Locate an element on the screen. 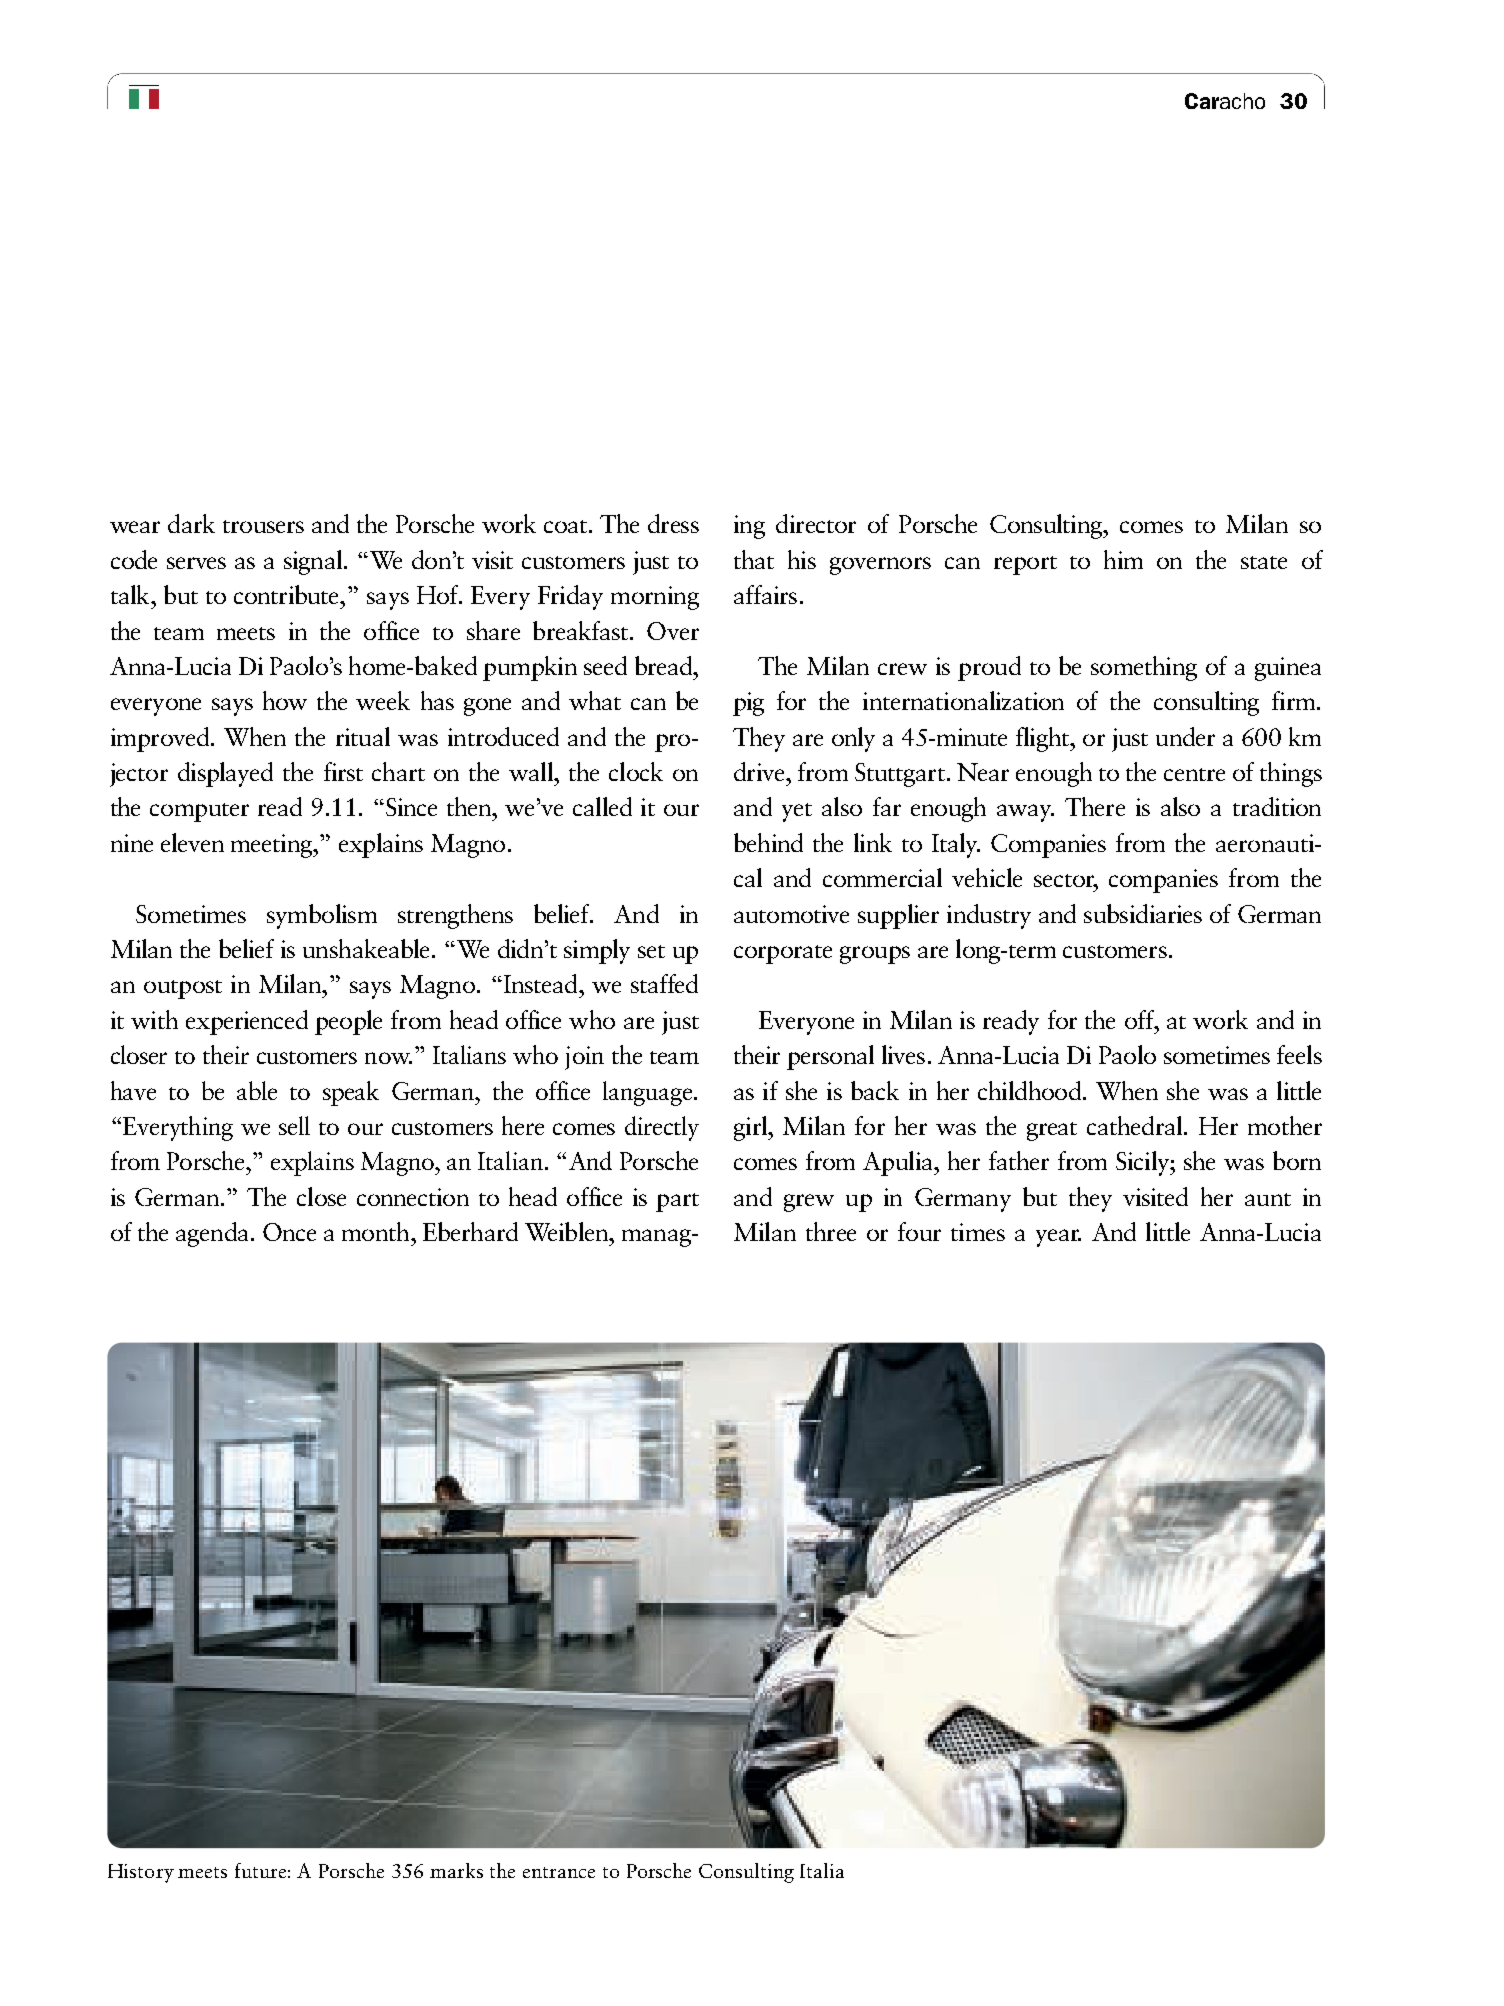 This screenshot has height=2006, width=1504. three is located at coordinates (831, 1231).
